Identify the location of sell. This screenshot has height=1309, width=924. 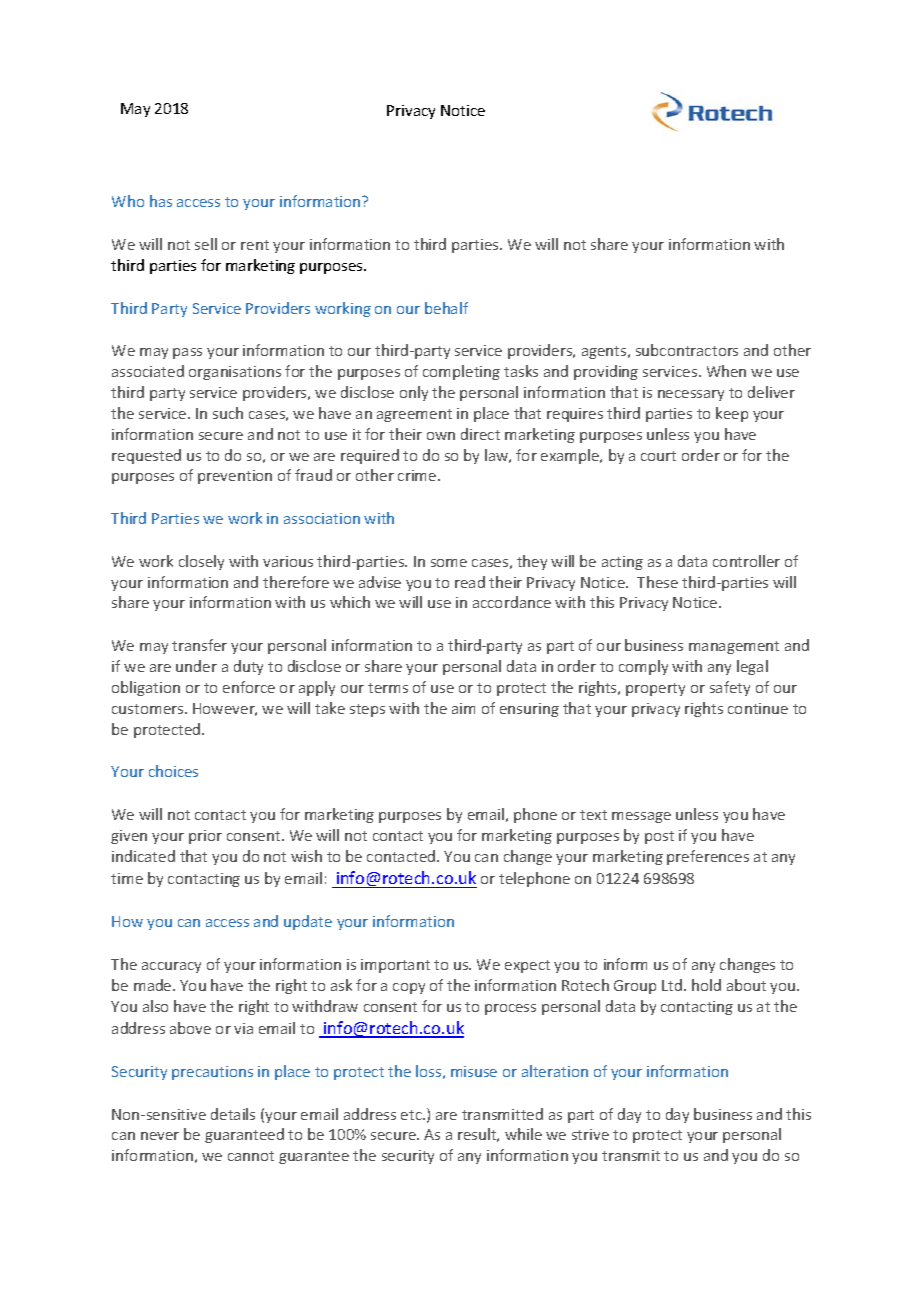
(206, 244).
